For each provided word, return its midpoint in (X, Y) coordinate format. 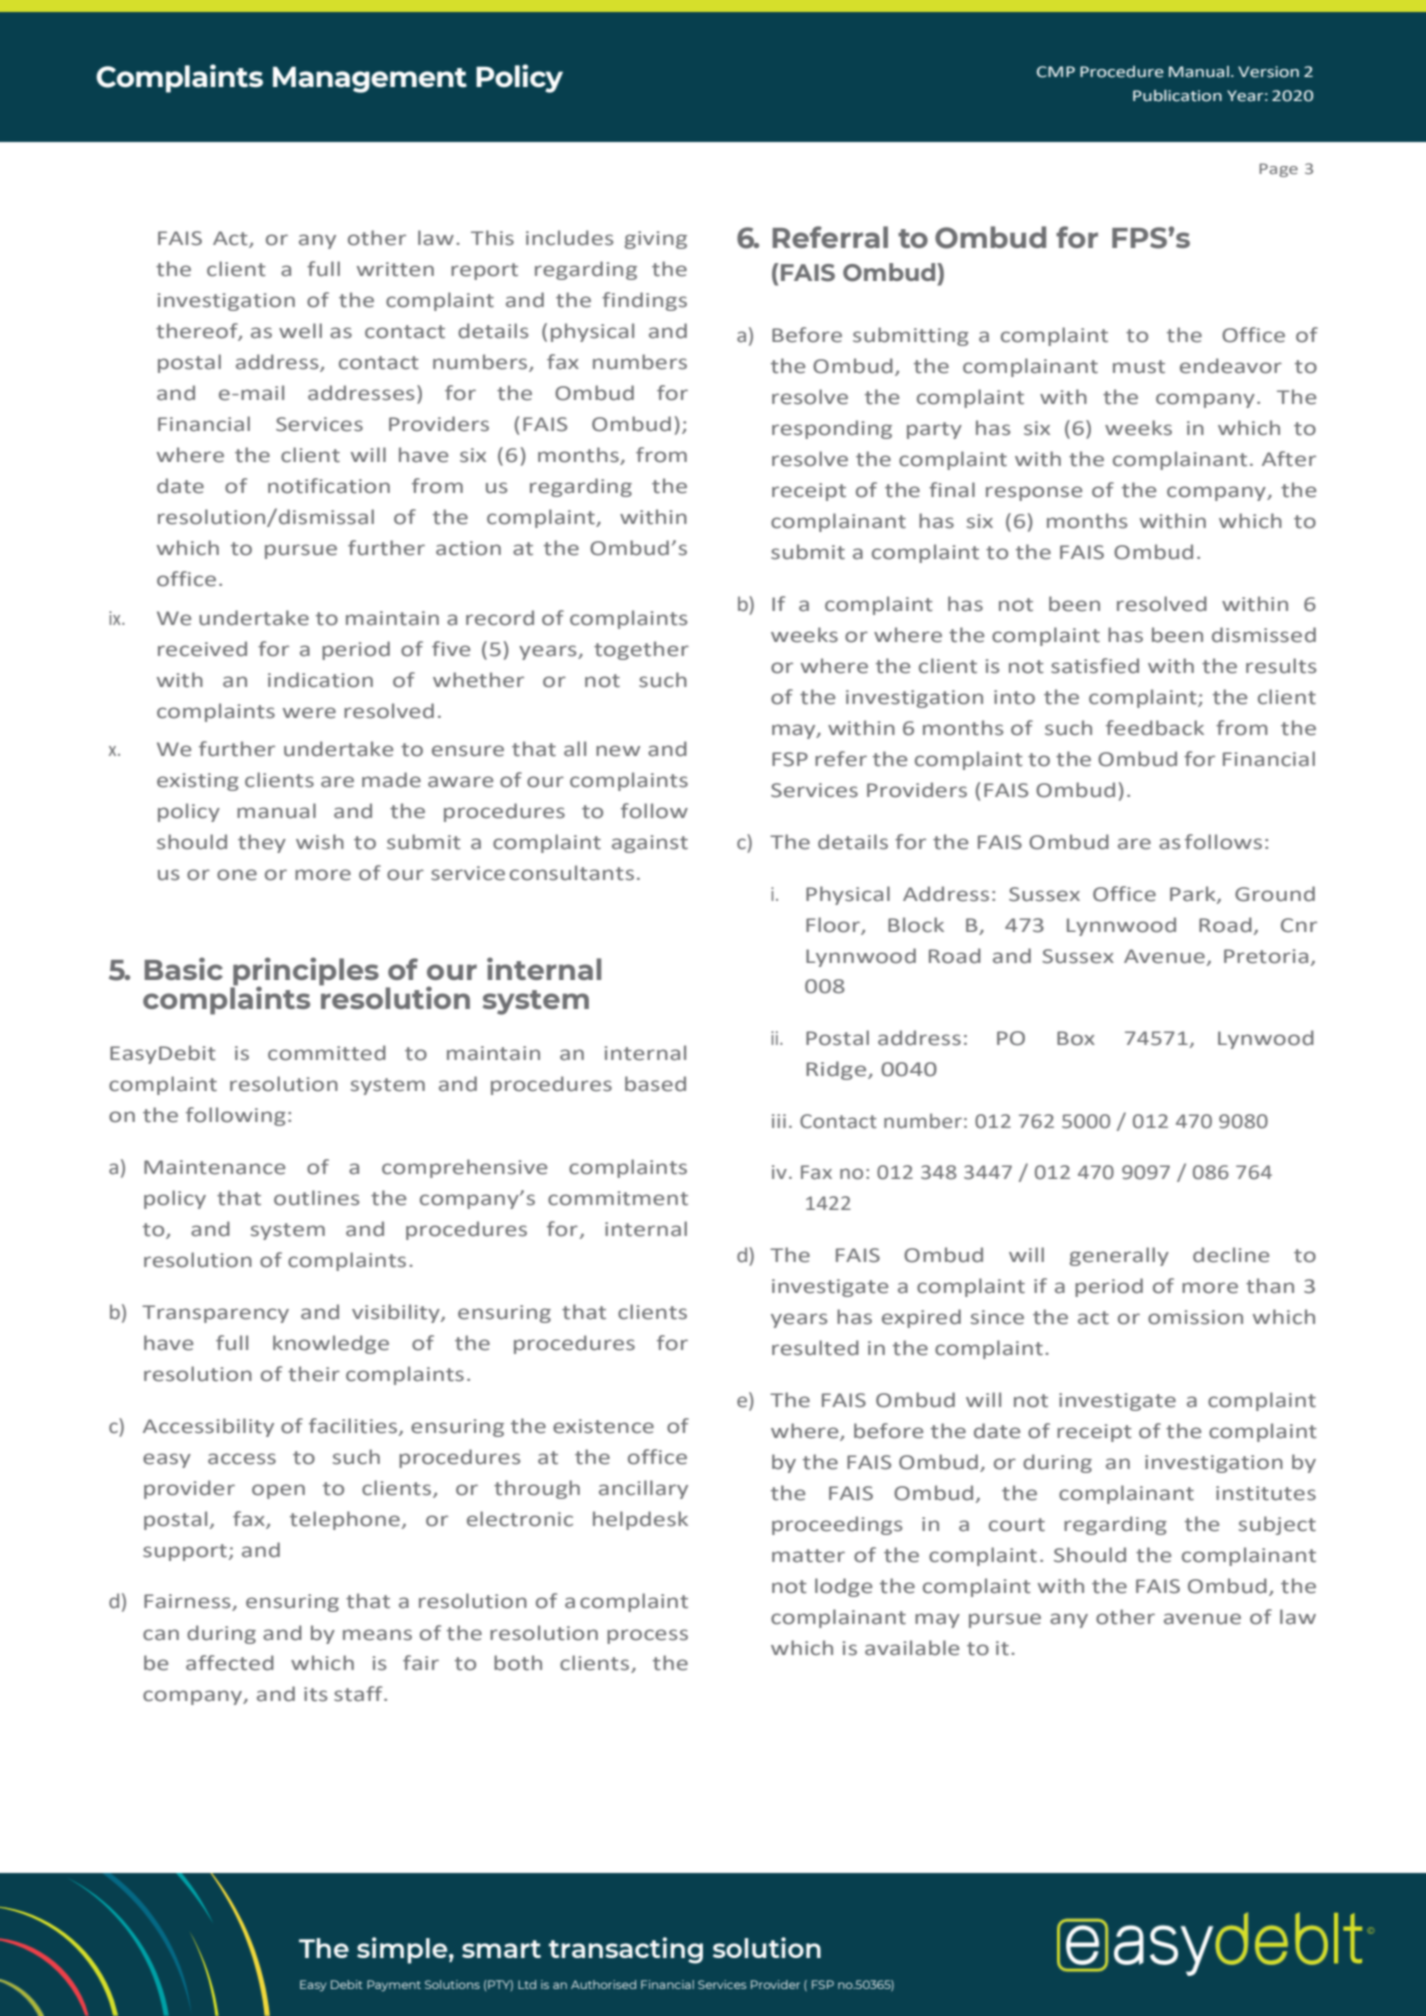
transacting (626, 1950)
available (912, 1648)
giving (655, 240)
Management (370, 80)
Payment (394, 1985)
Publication (1177, 96)
